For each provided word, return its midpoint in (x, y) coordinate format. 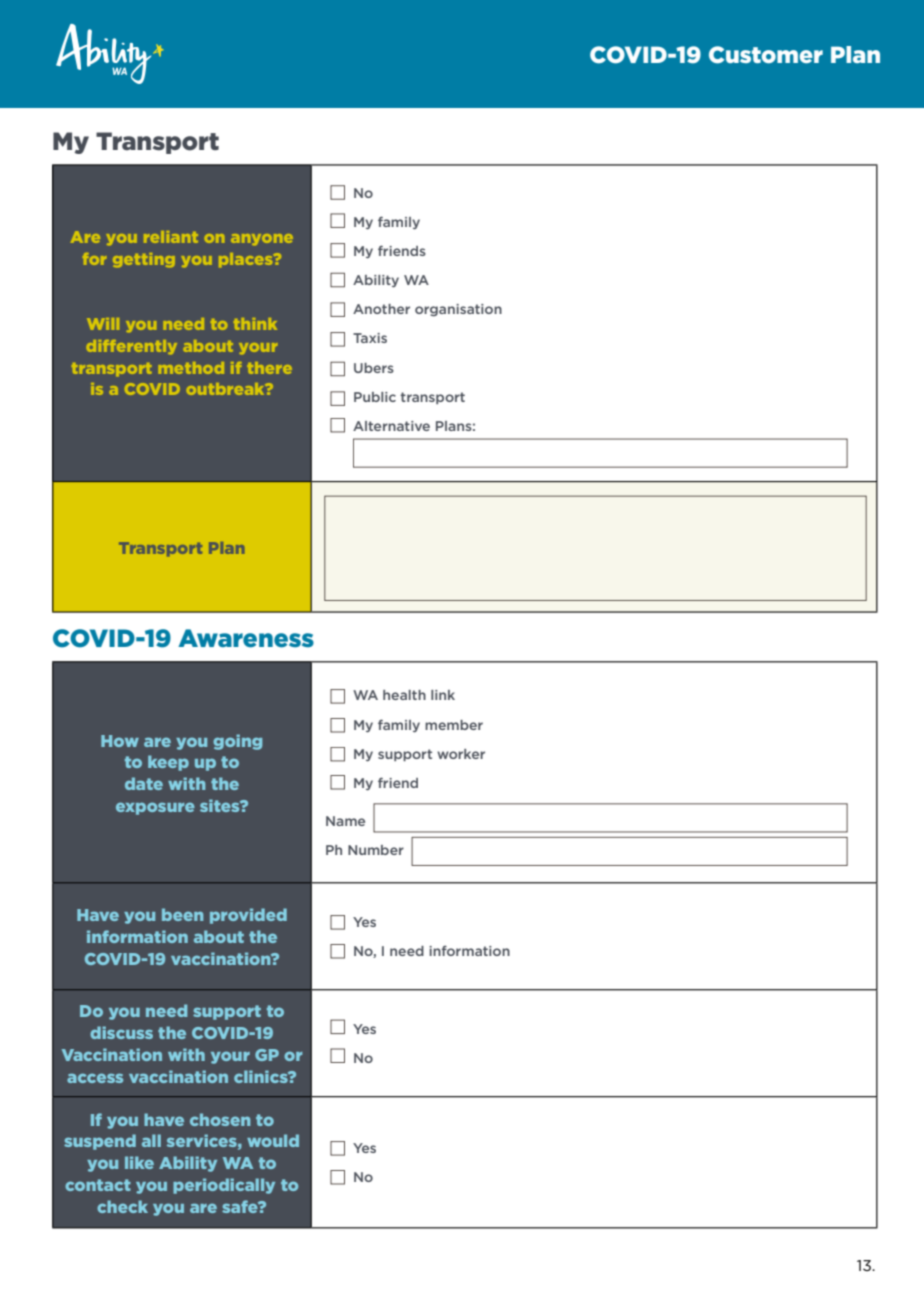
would (273, 1140)
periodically (224, 1186)
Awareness (246, 638)
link (443, 695)
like (139, 1162)
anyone (262, 239)
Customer (766, 55)
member (454, 725)
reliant (171, 237)
